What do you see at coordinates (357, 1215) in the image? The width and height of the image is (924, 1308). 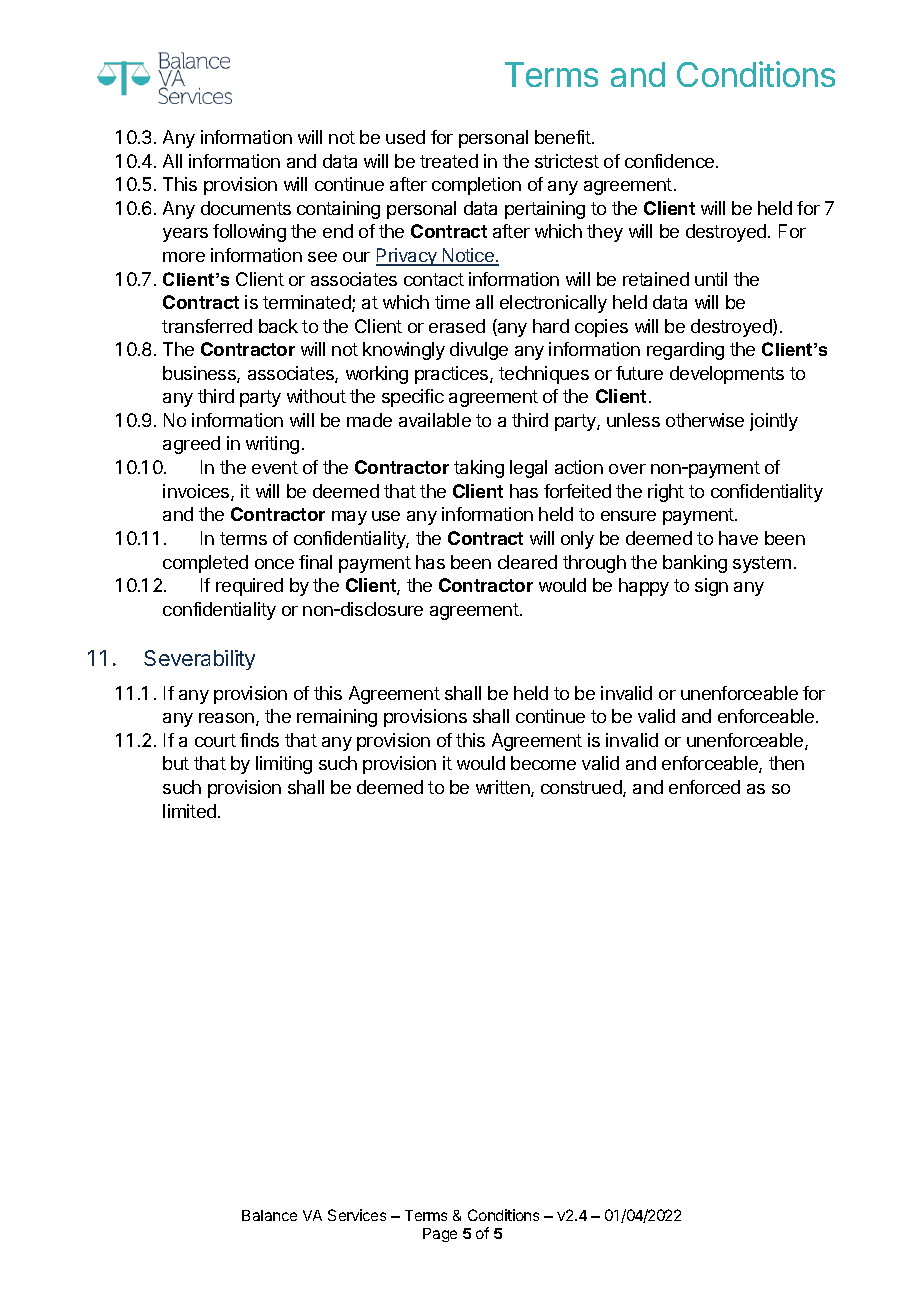 I see `Services` at bounding box center [357, 1215].
